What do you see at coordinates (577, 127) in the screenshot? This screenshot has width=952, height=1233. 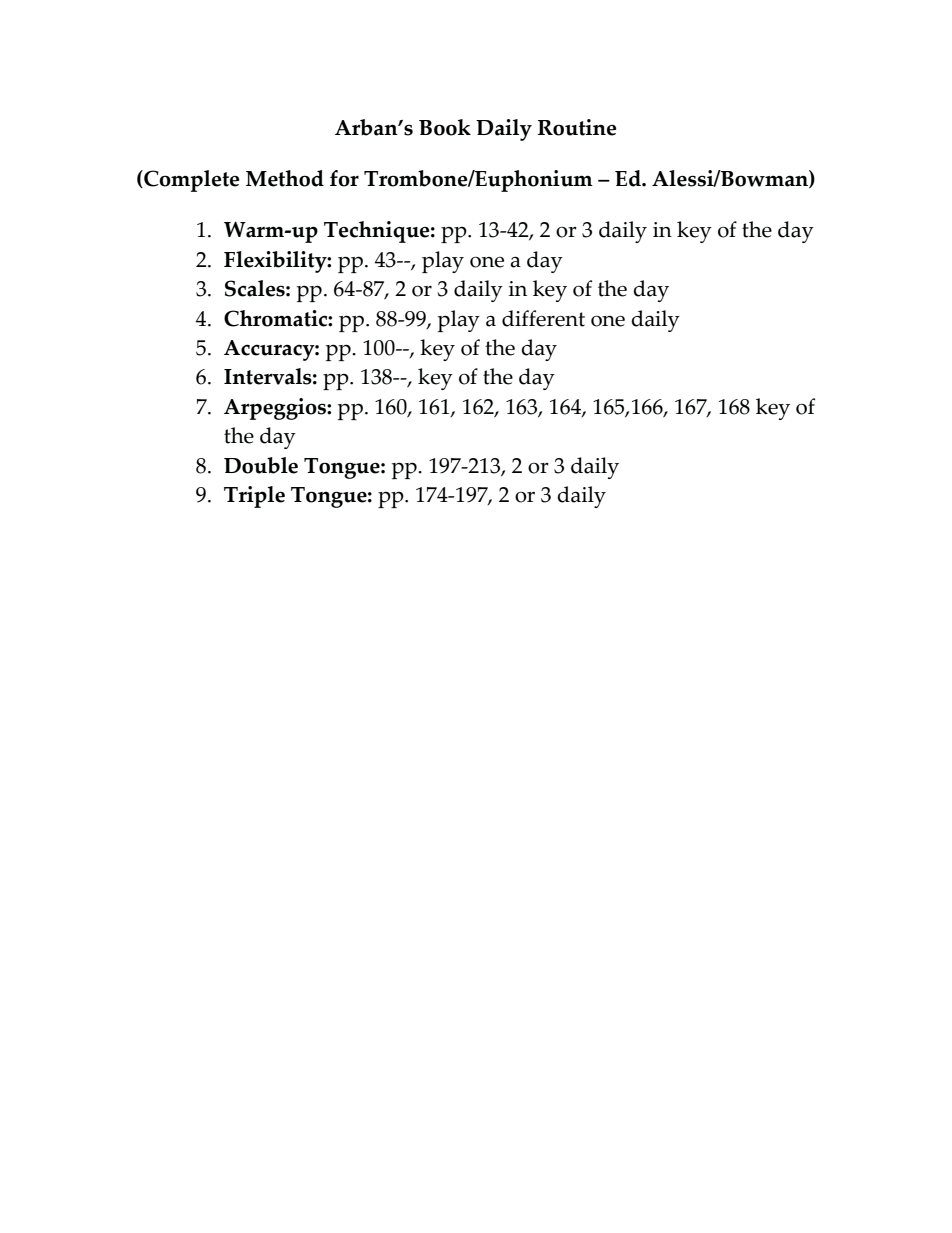 I see `Routine` at bounding box center [577, 127].
